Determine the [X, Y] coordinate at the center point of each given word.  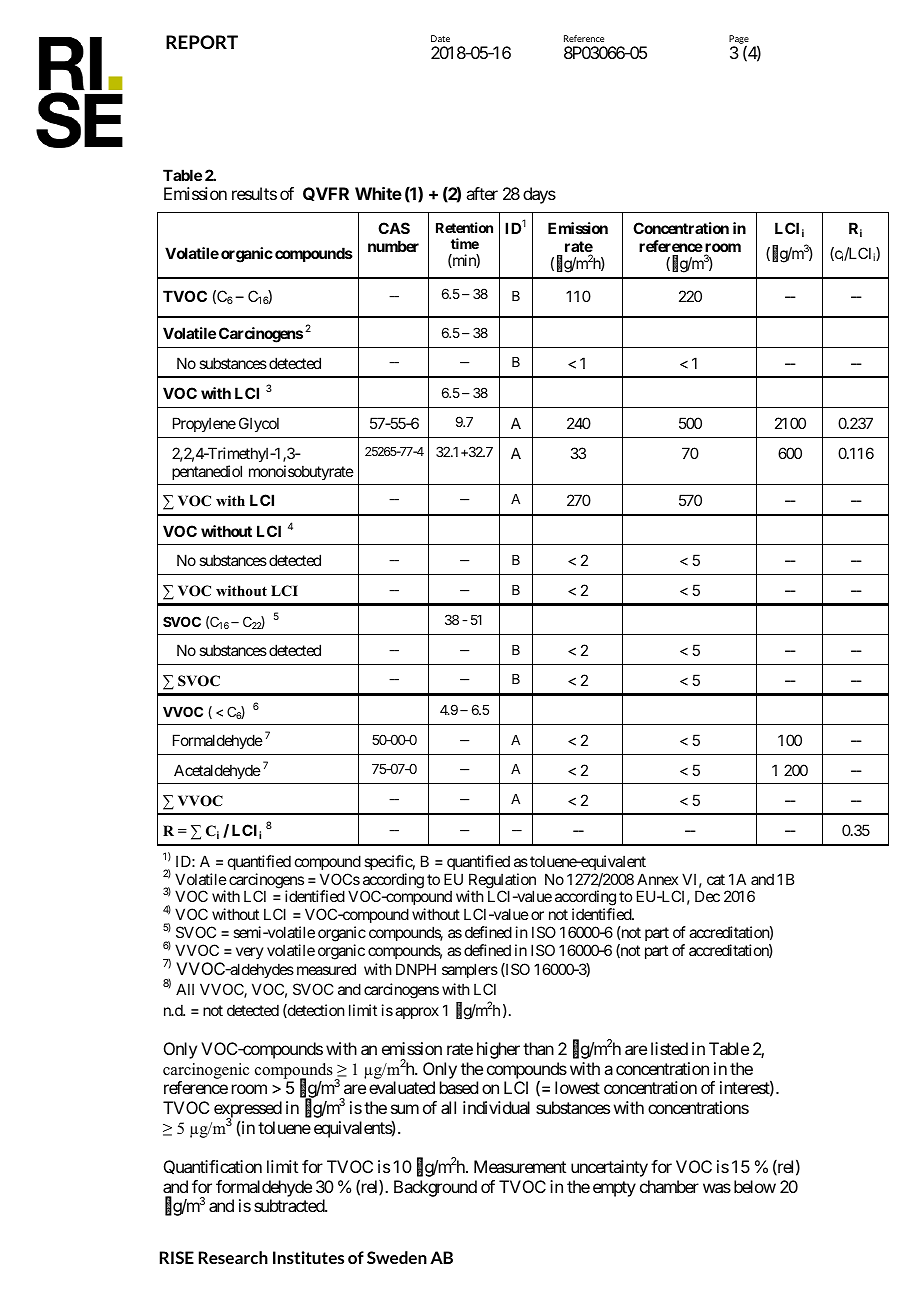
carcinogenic [206, 1072]
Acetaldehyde [217, 771]
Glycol [259, 424]
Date [440, 38]
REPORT [202, 42]
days [539, 195]
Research [233, 1257]
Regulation [502, 882]
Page [739, 40]
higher [498, 1050]
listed [669, 1048]
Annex [657, 879]
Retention [464, 227]
